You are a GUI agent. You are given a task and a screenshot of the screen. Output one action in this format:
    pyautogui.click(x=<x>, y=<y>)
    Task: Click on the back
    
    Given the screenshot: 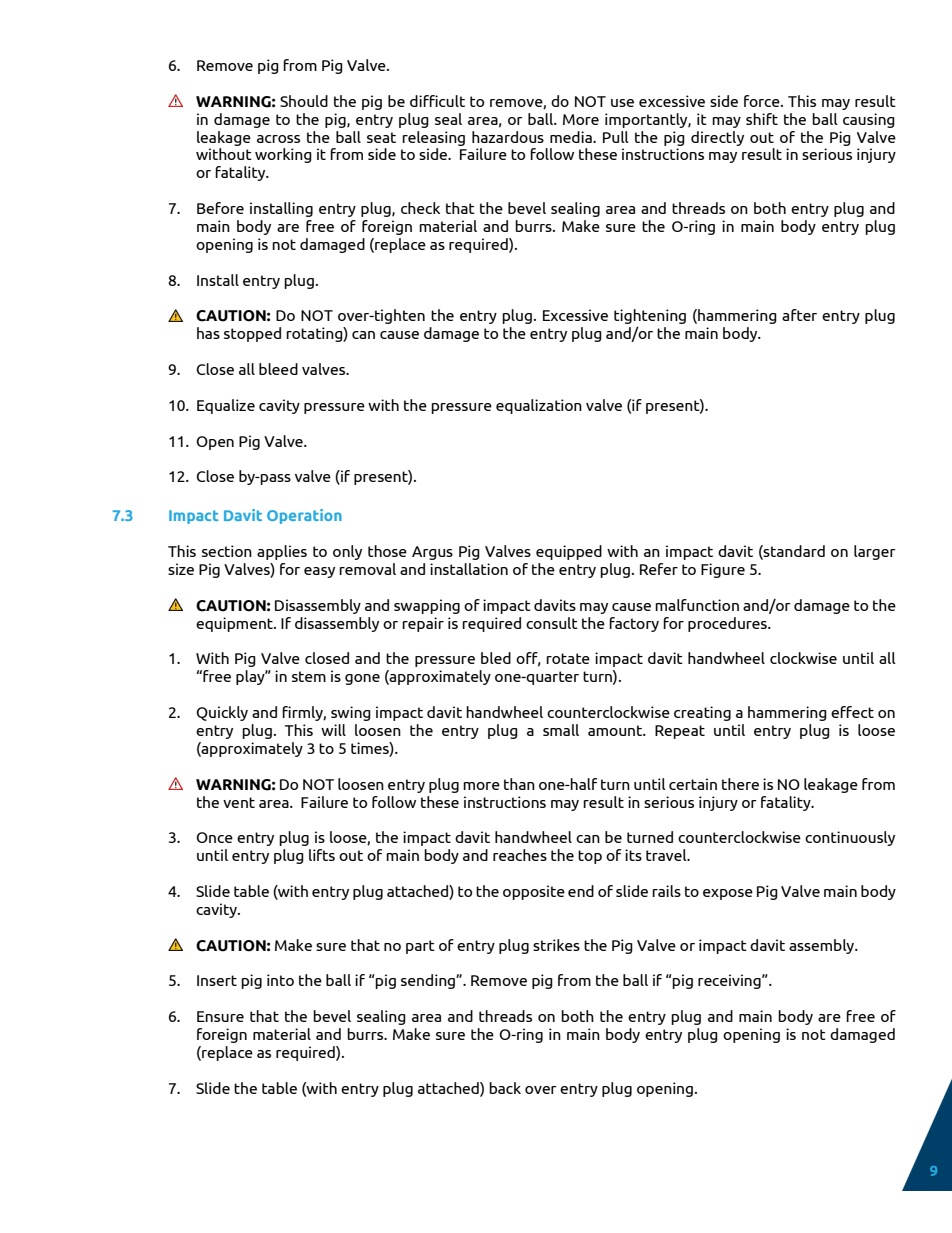 What is the action you would take?
    pyautogui.click(x=505, y=1088)
